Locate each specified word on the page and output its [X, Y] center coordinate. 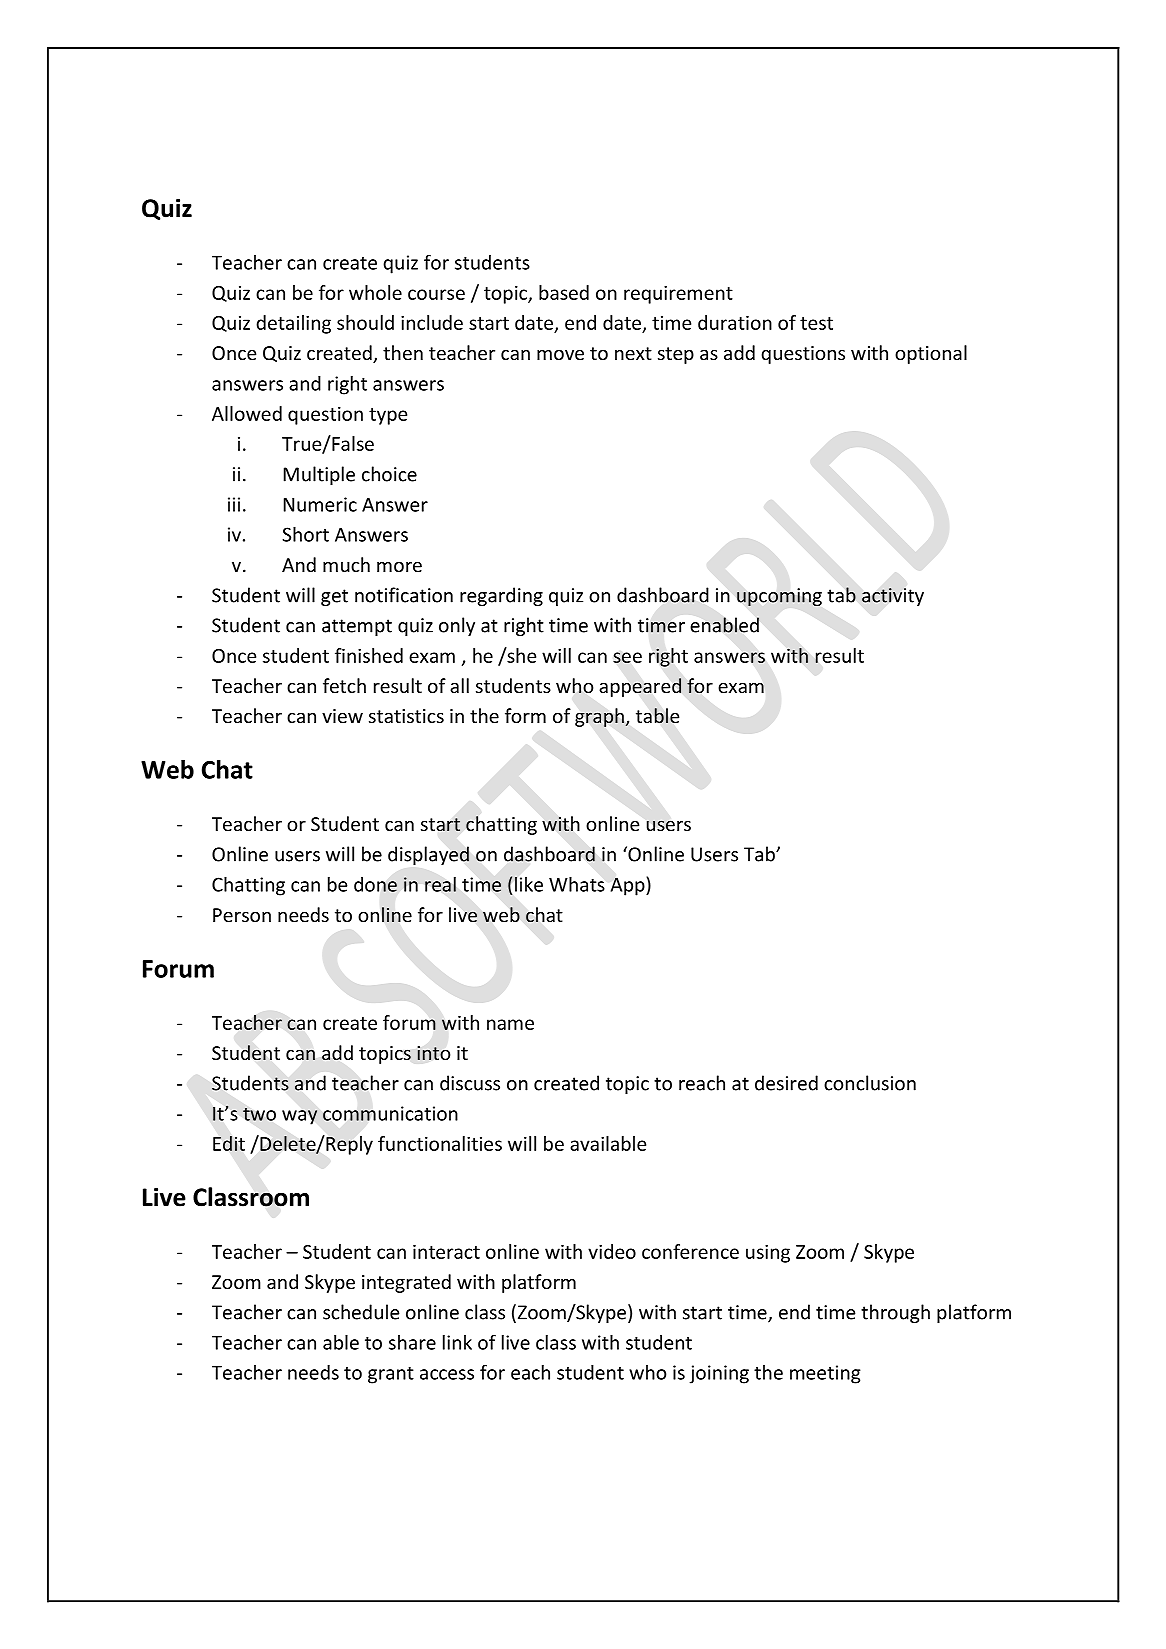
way [299, 1117]
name [510, 1024]
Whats [577, 884]
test [816, 323]
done [375, 884]
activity [893, 597]
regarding [501, 596]
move [560, 354]
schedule [361, 1312]
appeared [640, 687]
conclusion [870, 1083]
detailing [293, 324]
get [334, 597]
